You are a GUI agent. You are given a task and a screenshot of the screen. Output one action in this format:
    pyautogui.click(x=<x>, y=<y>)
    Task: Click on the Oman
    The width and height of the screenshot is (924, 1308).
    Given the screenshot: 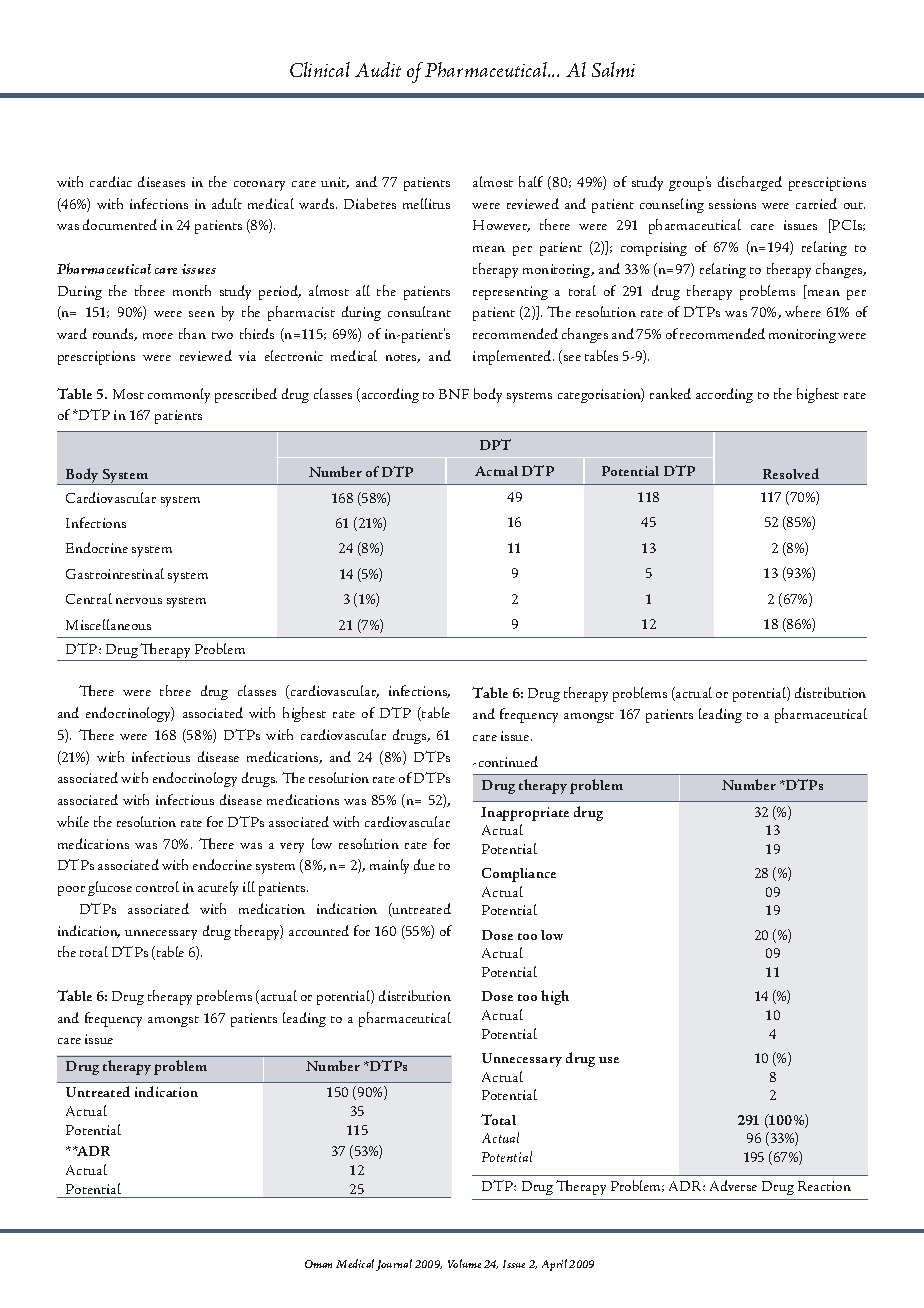 What is the action you would take?
    pyautogui.click(x=318, y=1264)
